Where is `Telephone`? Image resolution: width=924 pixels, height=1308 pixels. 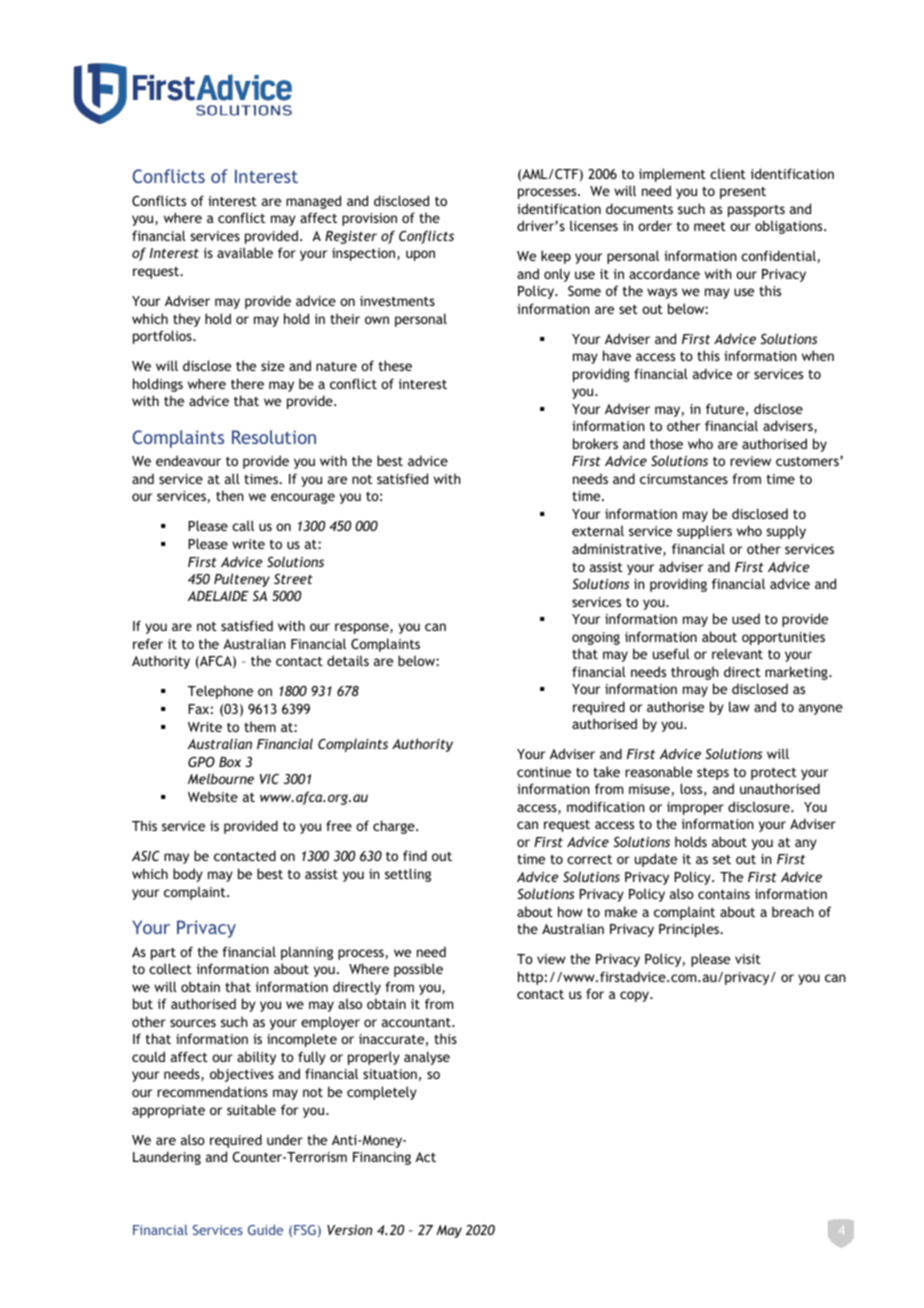 Telephone is located at coordinates (220, 692).
